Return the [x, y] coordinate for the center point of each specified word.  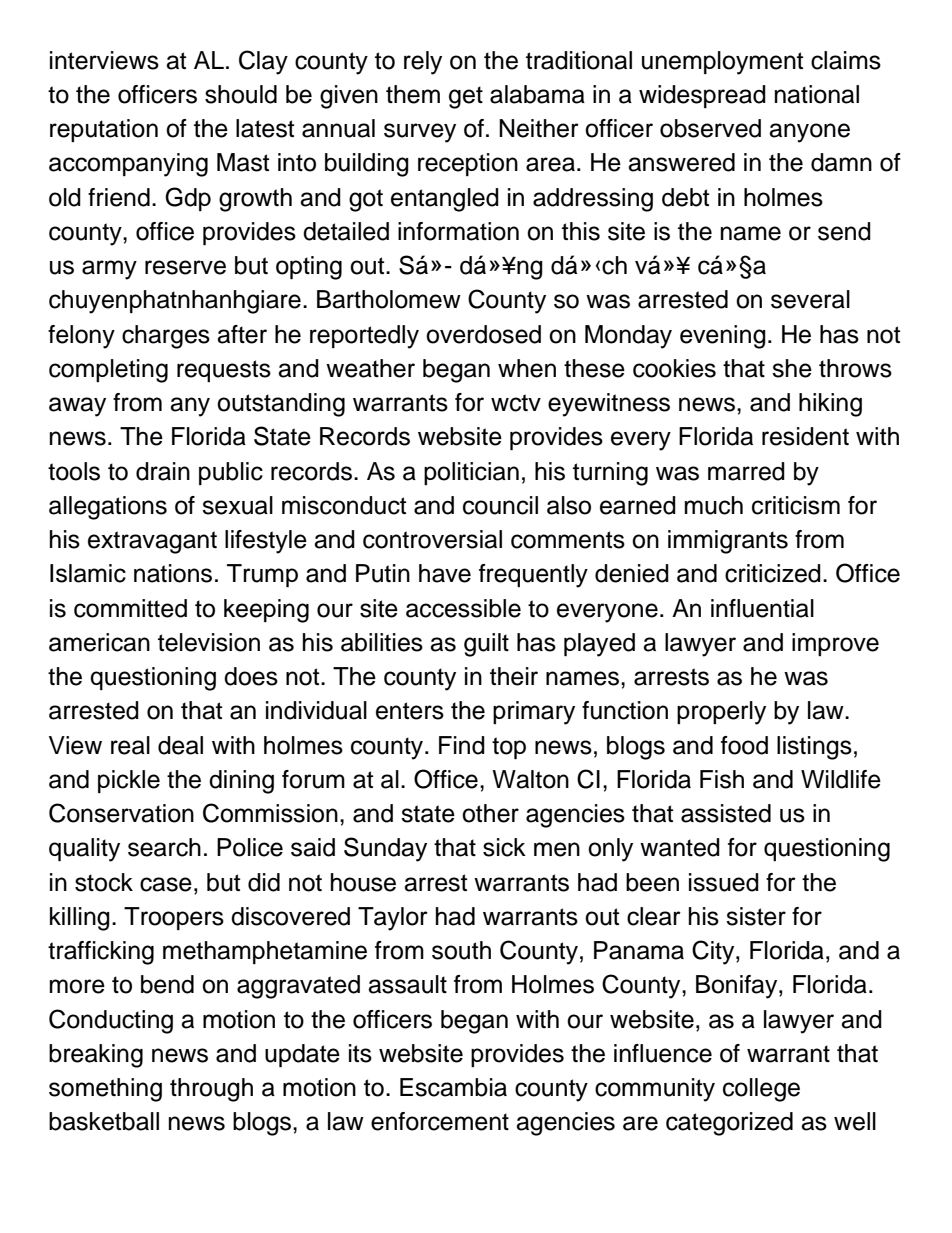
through [211, 1090]
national [817, 94]
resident [805, 436]
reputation [104, 130]
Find [462, 745]
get [466, 97]
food [744, 745]
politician [471, 473]
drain [163, 471]
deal [180, 745]
